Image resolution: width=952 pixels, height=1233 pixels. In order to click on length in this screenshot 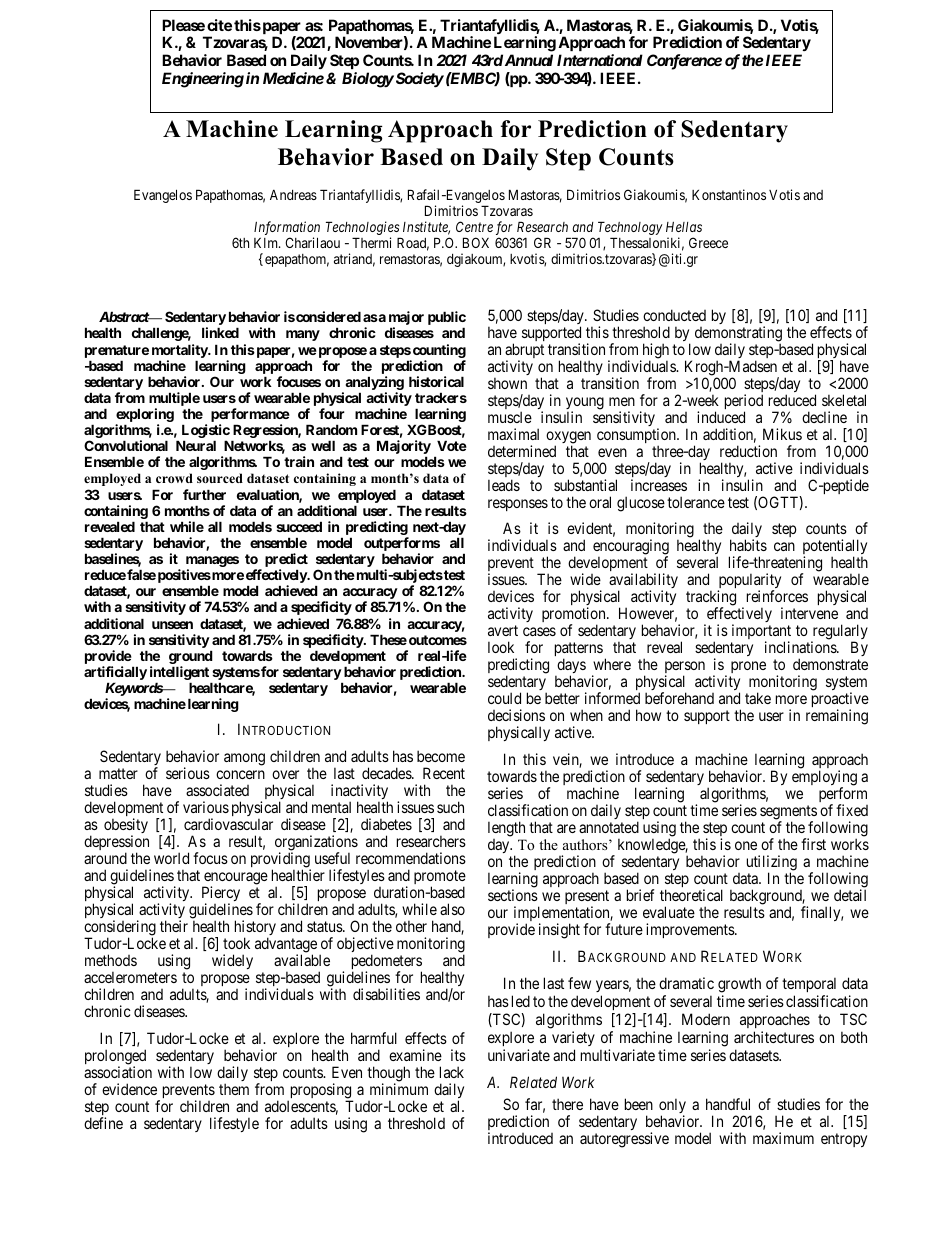, I will do `click(506, 829)`.
